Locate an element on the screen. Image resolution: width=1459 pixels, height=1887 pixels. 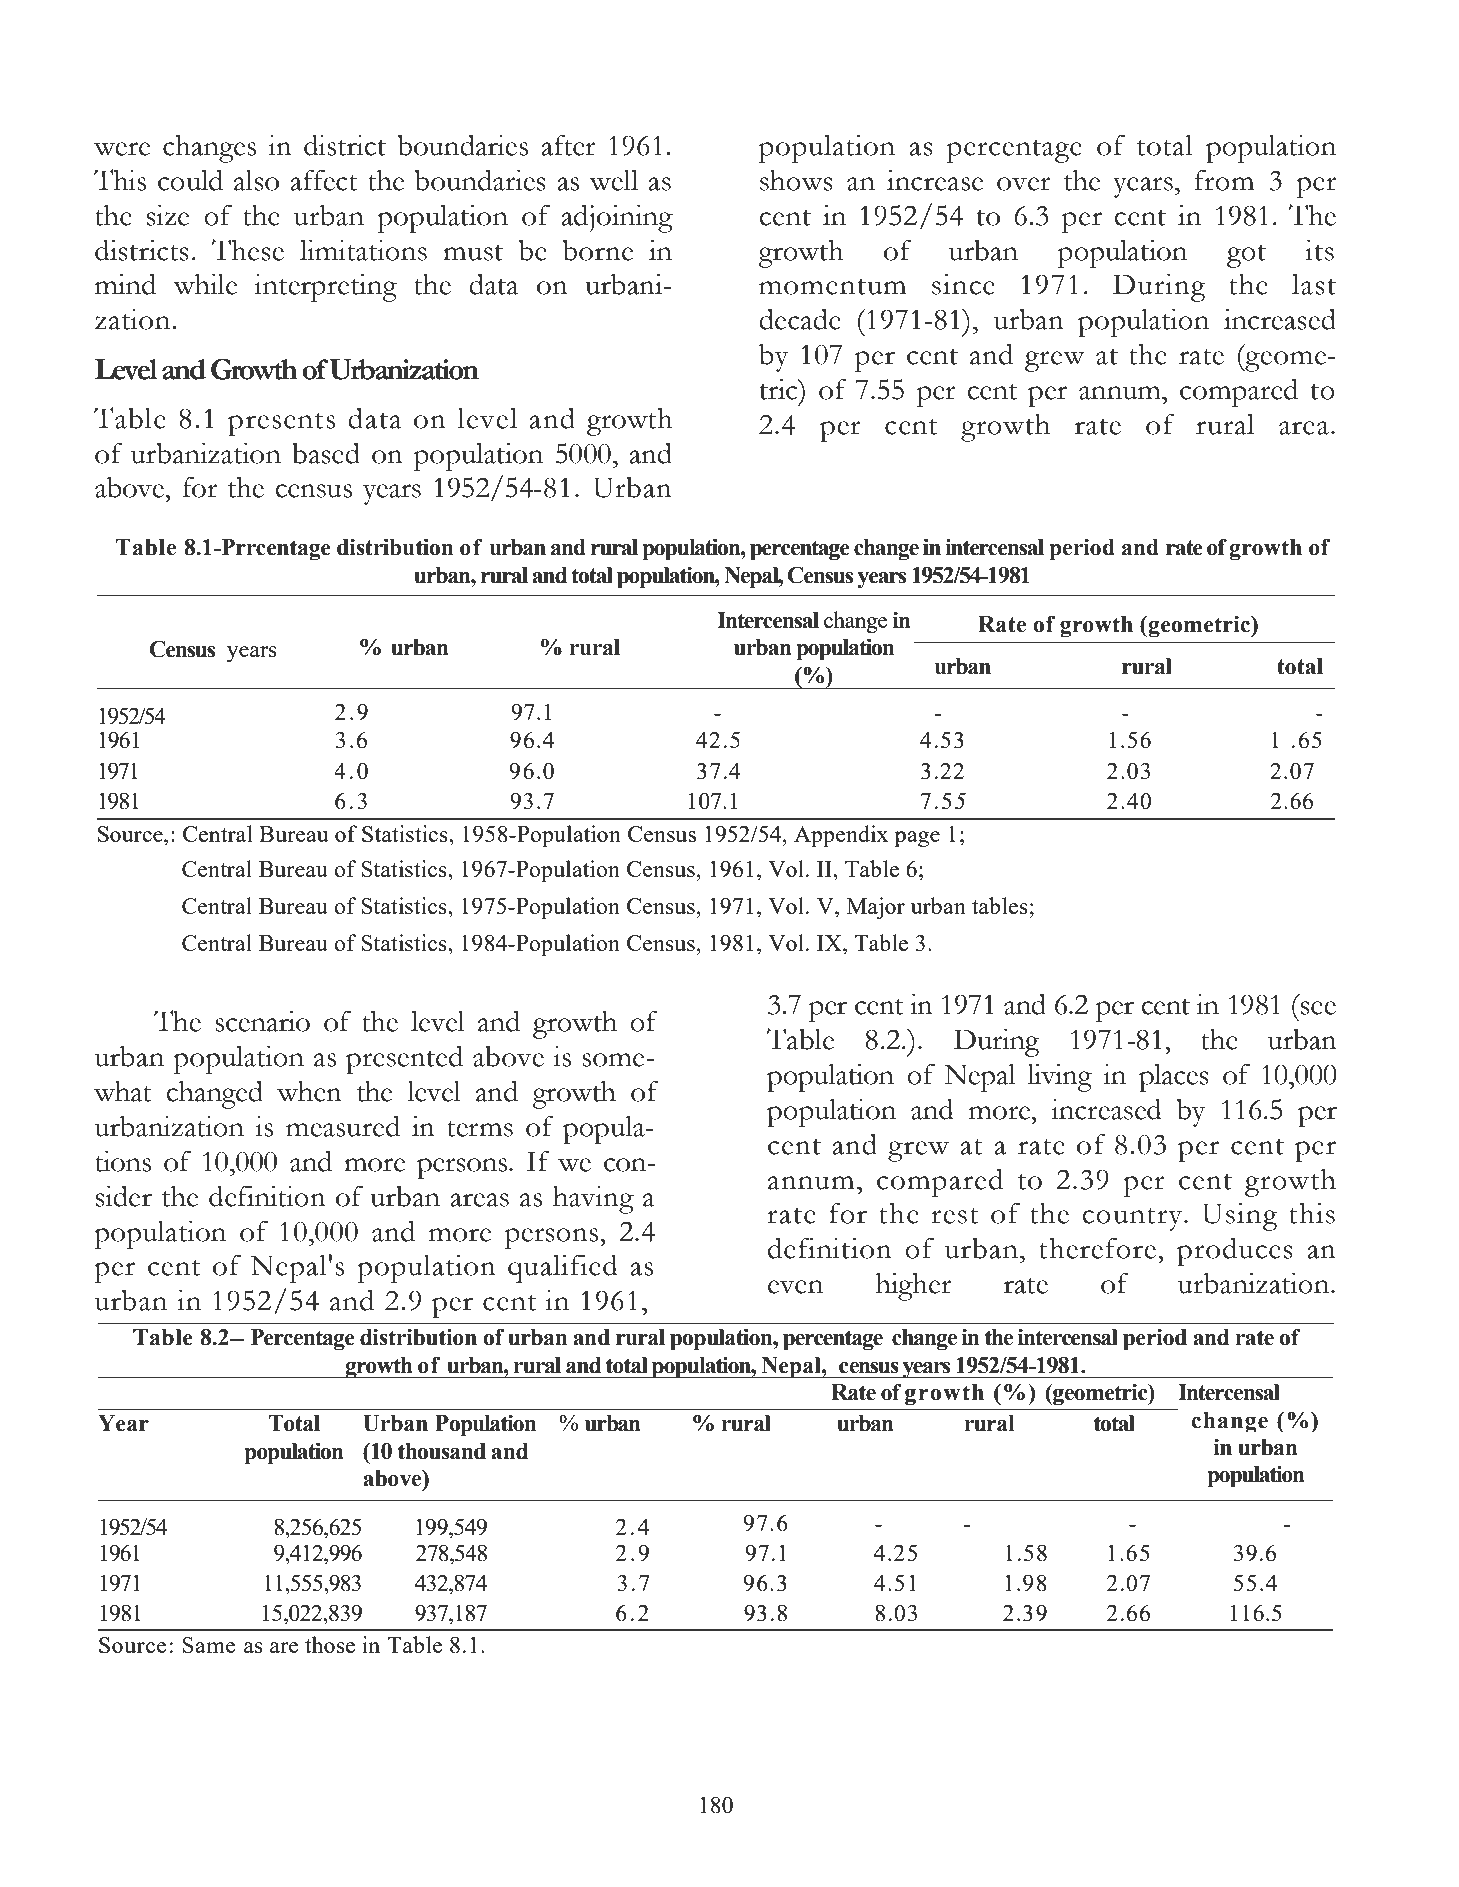
also is located at coordinates (256, 180).
